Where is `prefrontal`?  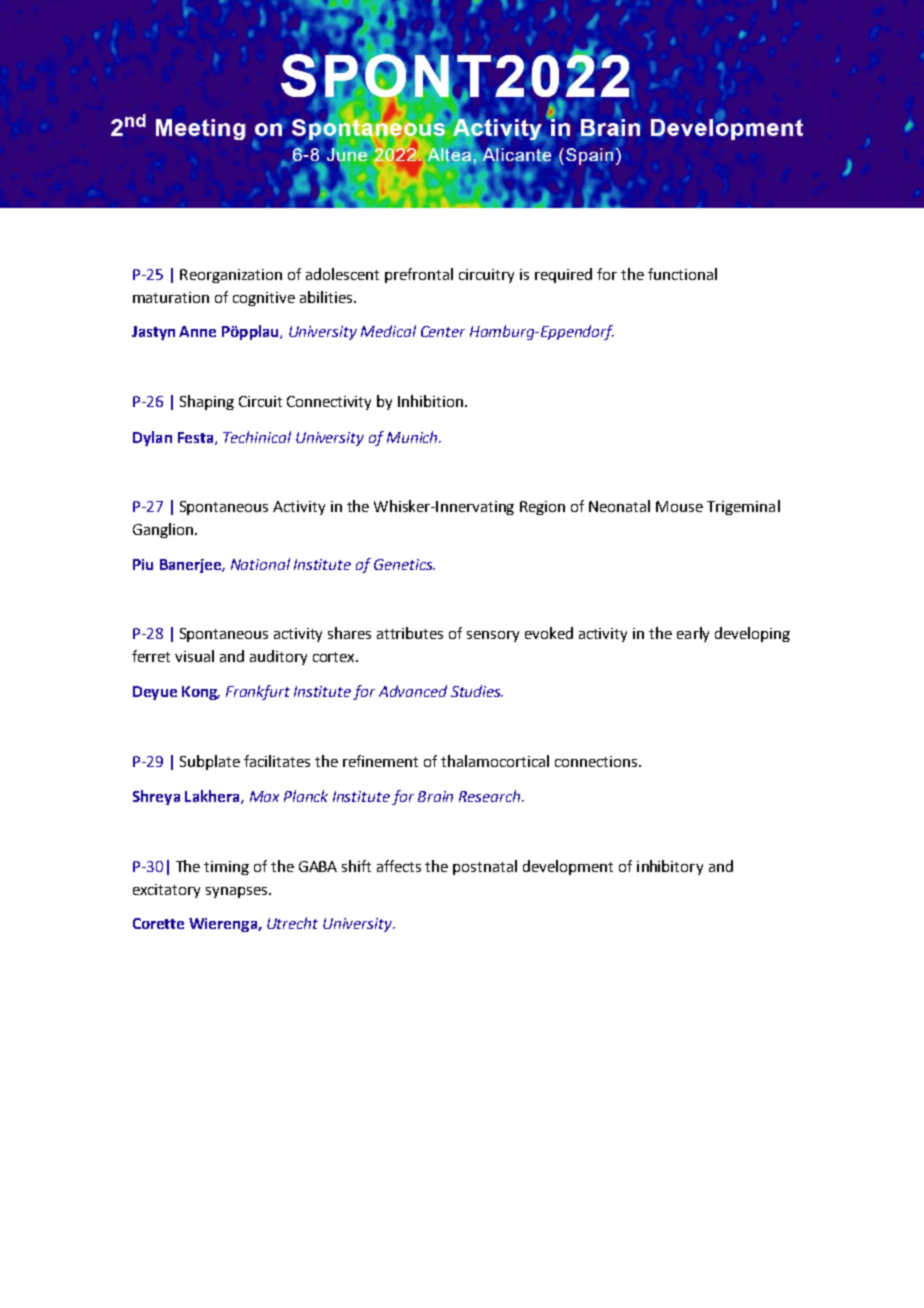
prefrontal is located at coordinates (419, 275).
